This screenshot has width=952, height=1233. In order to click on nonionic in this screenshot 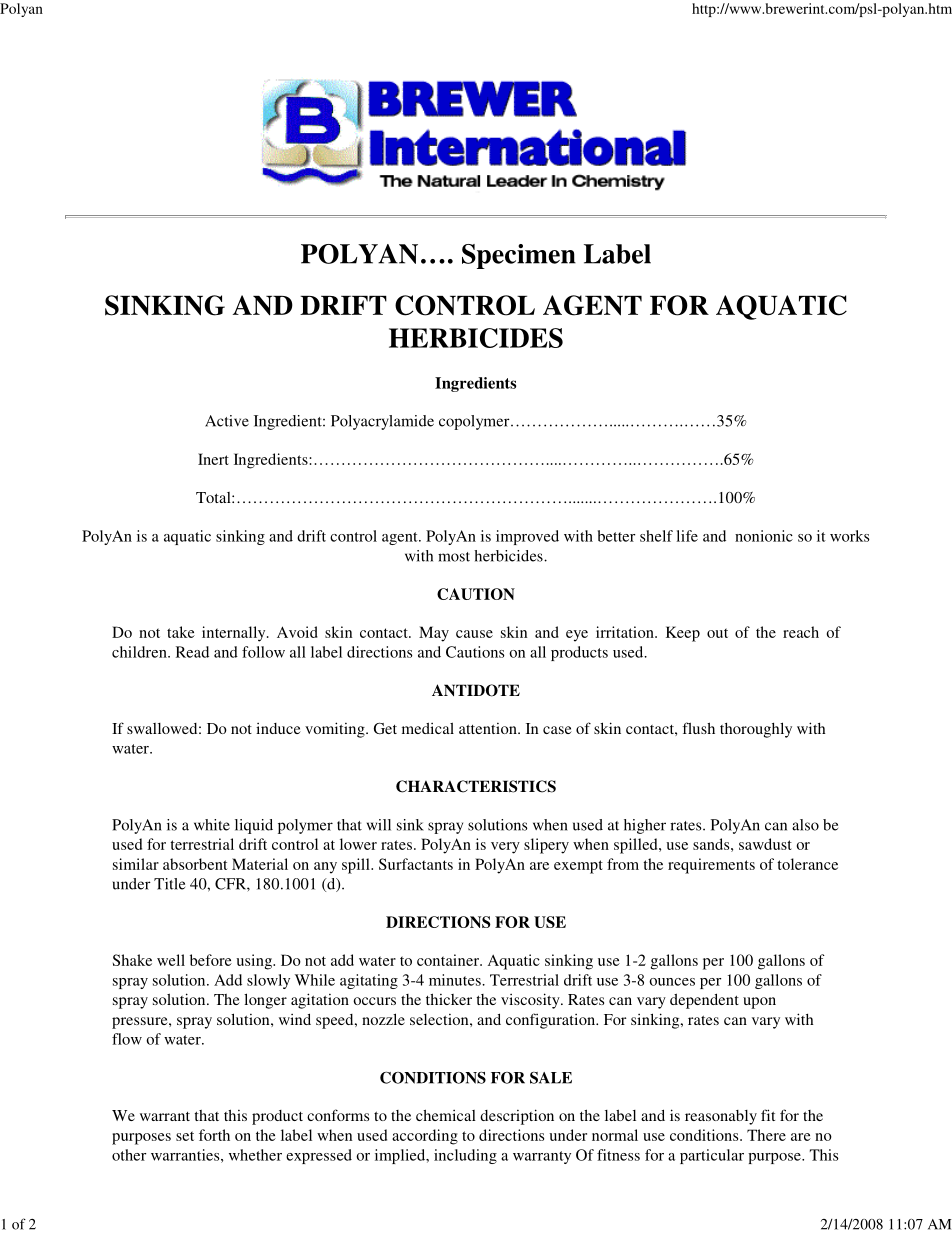, I will do `click(764, 536)`.
